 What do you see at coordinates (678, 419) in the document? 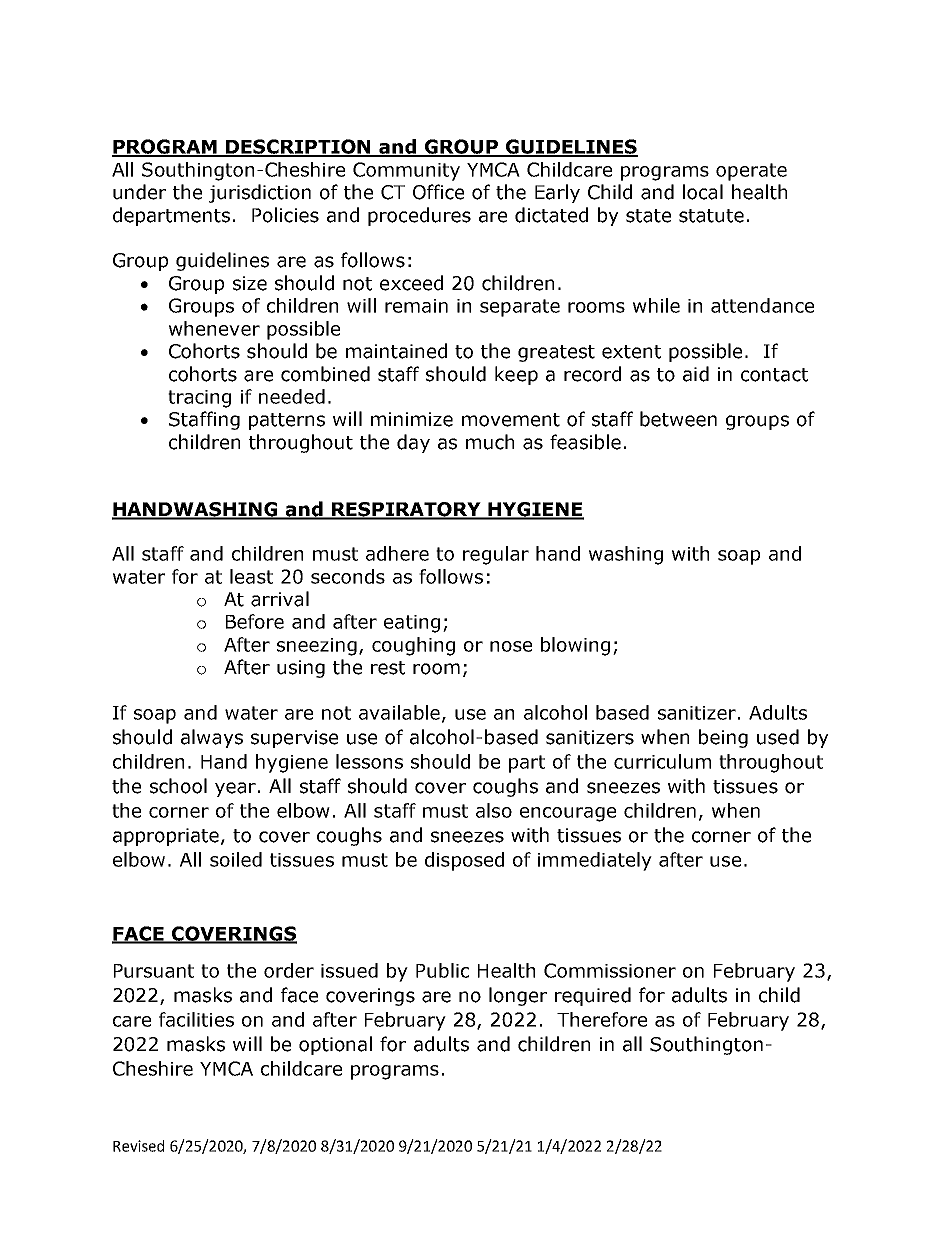
I see `between` at bounding box center [678, 419].
